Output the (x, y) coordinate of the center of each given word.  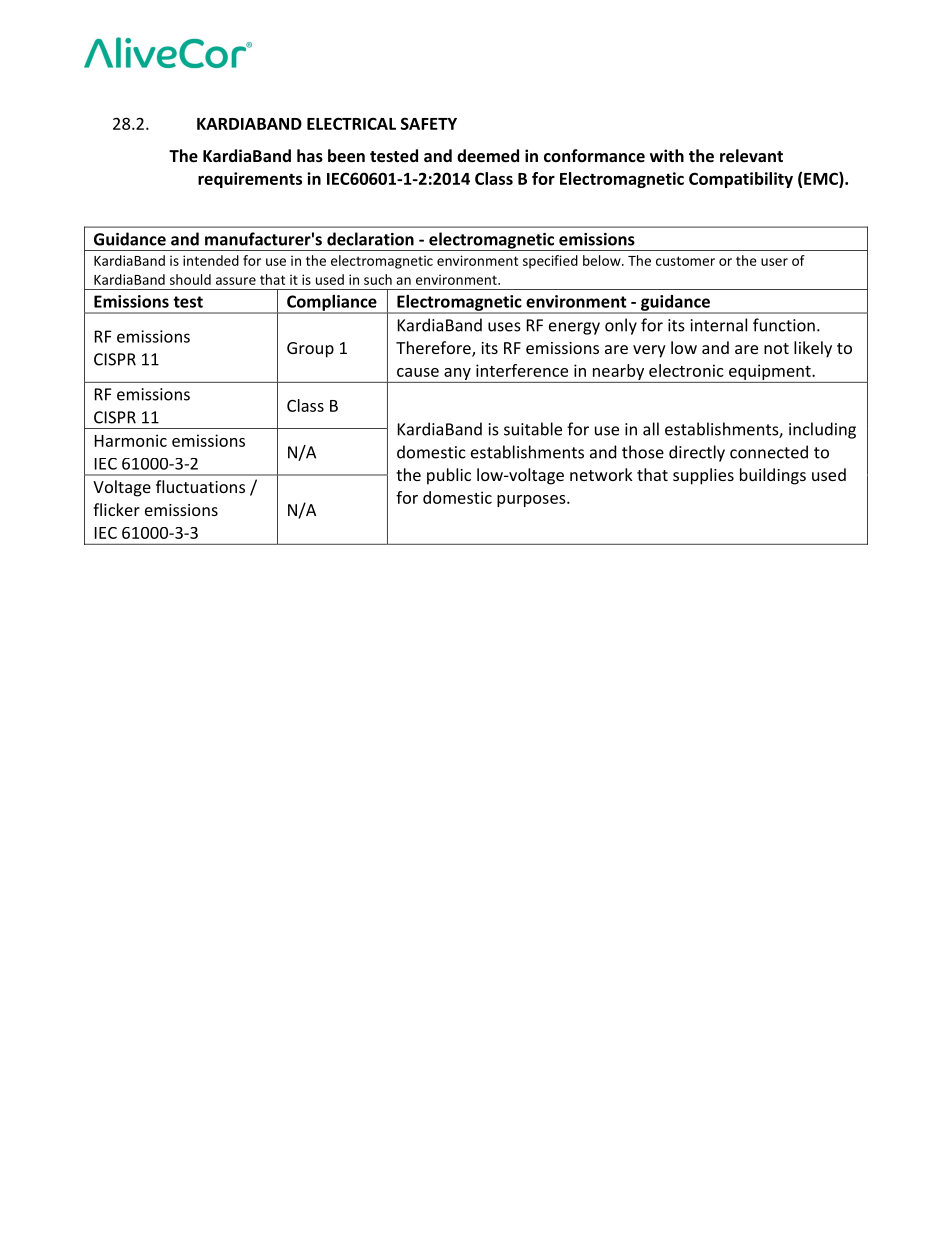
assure (236, 281)
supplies (703, 476)
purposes (532, 501)
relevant (751, 155)
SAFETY (429, 123)
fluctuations (200, 486)
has (310, 155)
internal (719, 325)
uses (504, 327)
